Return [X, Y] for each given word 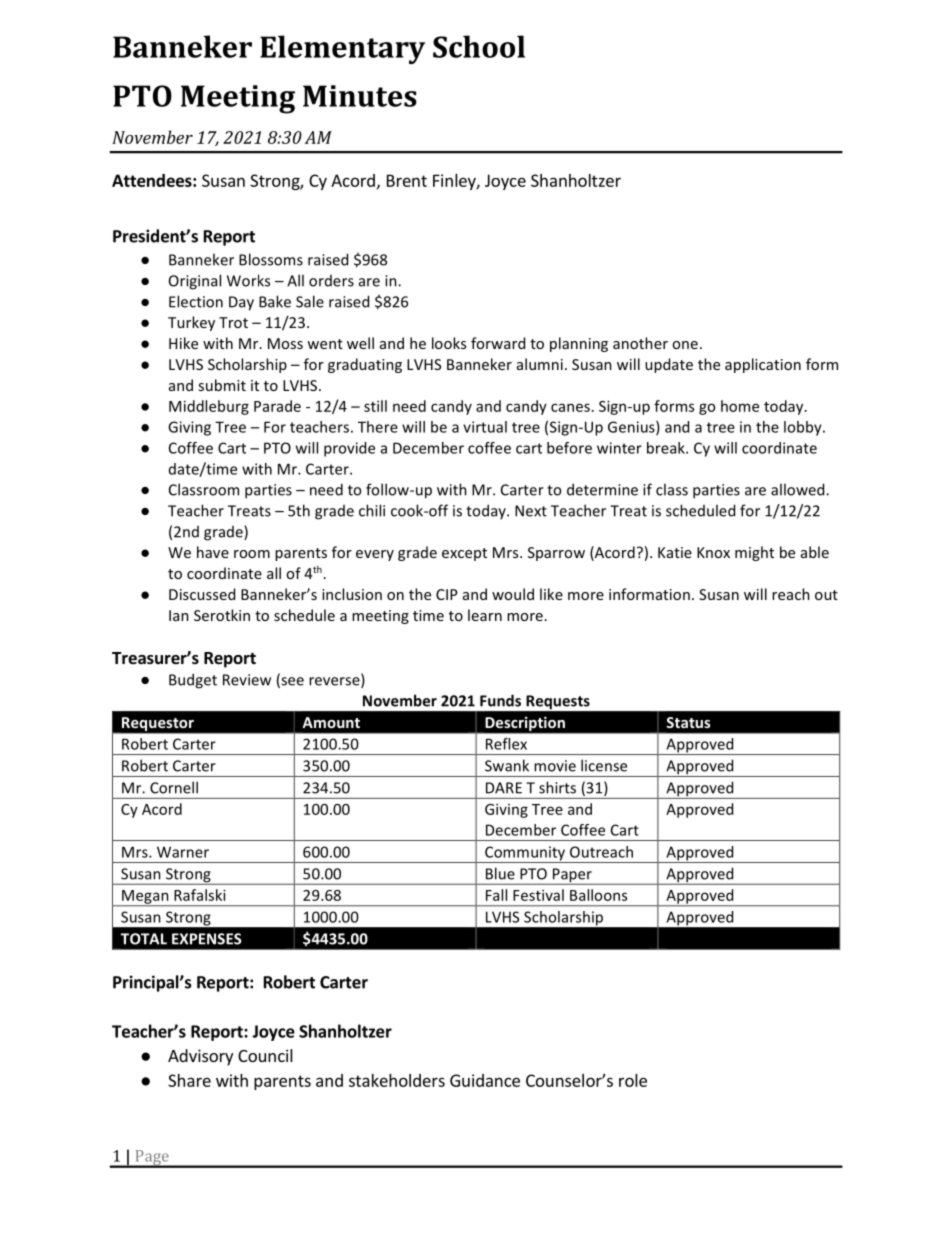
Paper [572, 876]
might [754, 553]
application [763, 365]
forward [498, 343]
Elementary [342, 49]
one [685, 345]
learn [485, 615]
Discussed [202, 594]
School [479, 46]
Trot [233, 322]
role [633, 1080]
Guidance [485, 1080]
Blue [500, 873]
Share [189, 1080]
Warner [183, 852]
